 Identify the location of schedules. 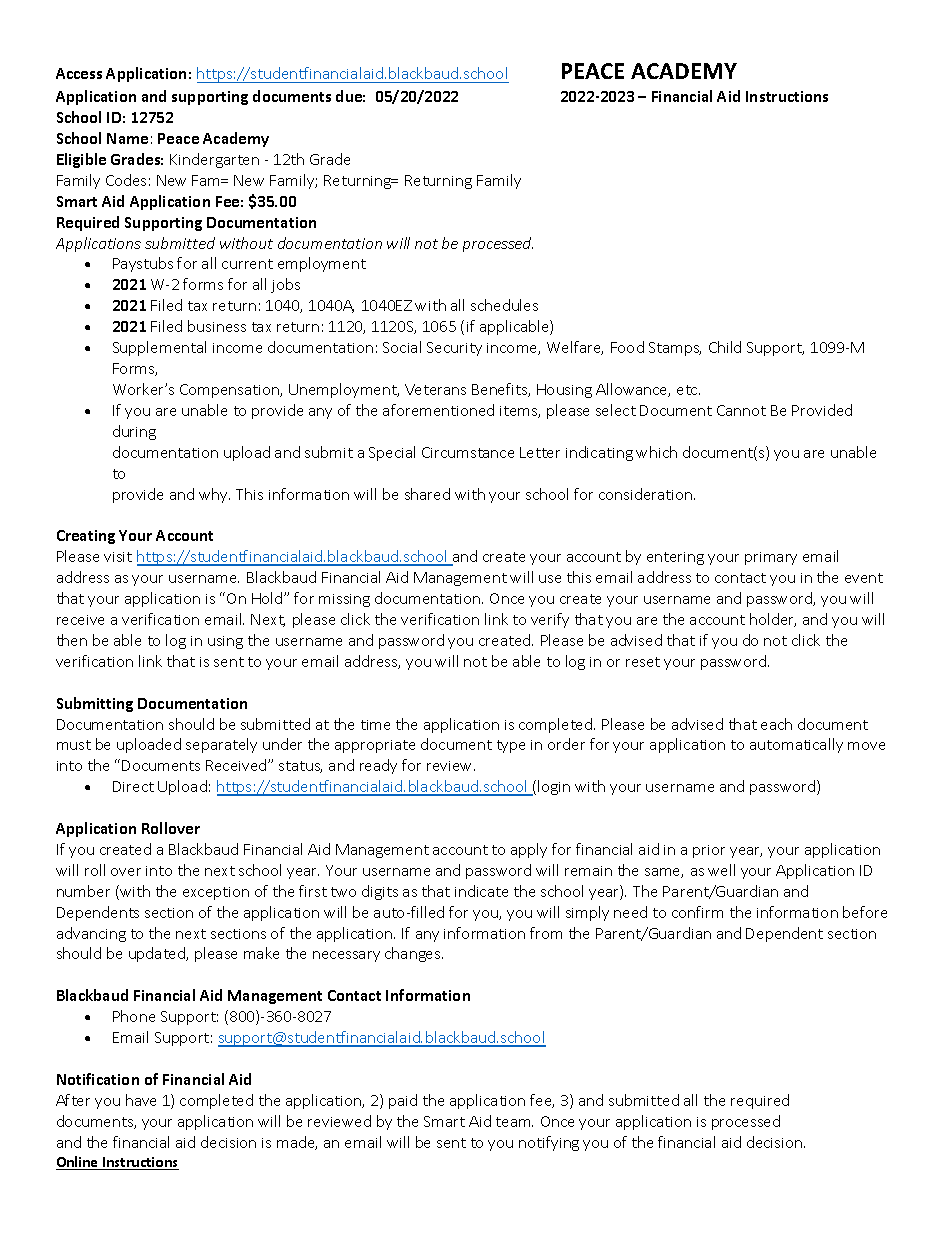
(504, 305).
